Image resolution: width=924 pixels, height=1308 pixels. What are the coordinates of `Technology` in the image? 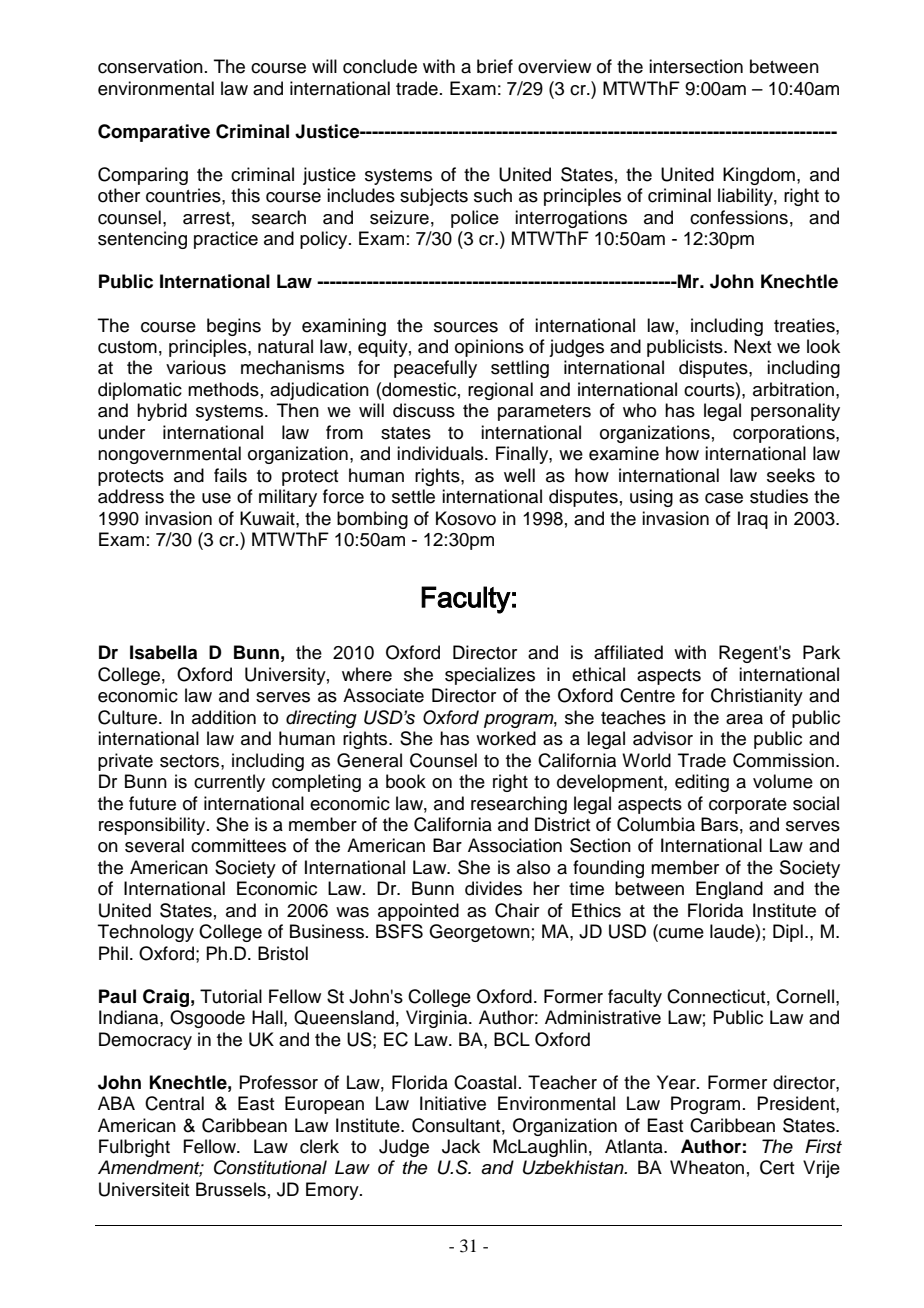 It's located at (146, 933).
